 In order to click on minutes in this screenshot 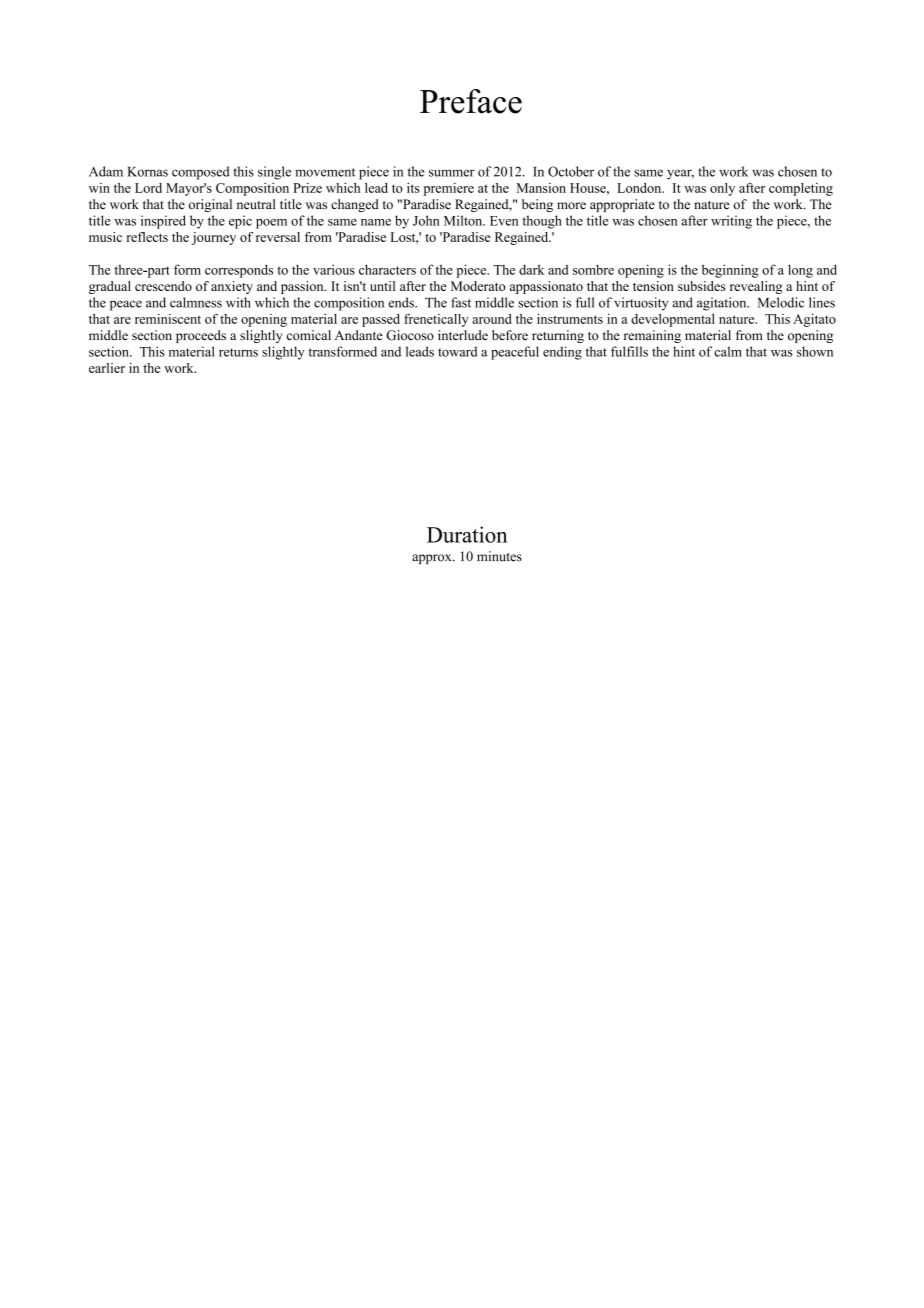, I will do `click(499, 556)`.
